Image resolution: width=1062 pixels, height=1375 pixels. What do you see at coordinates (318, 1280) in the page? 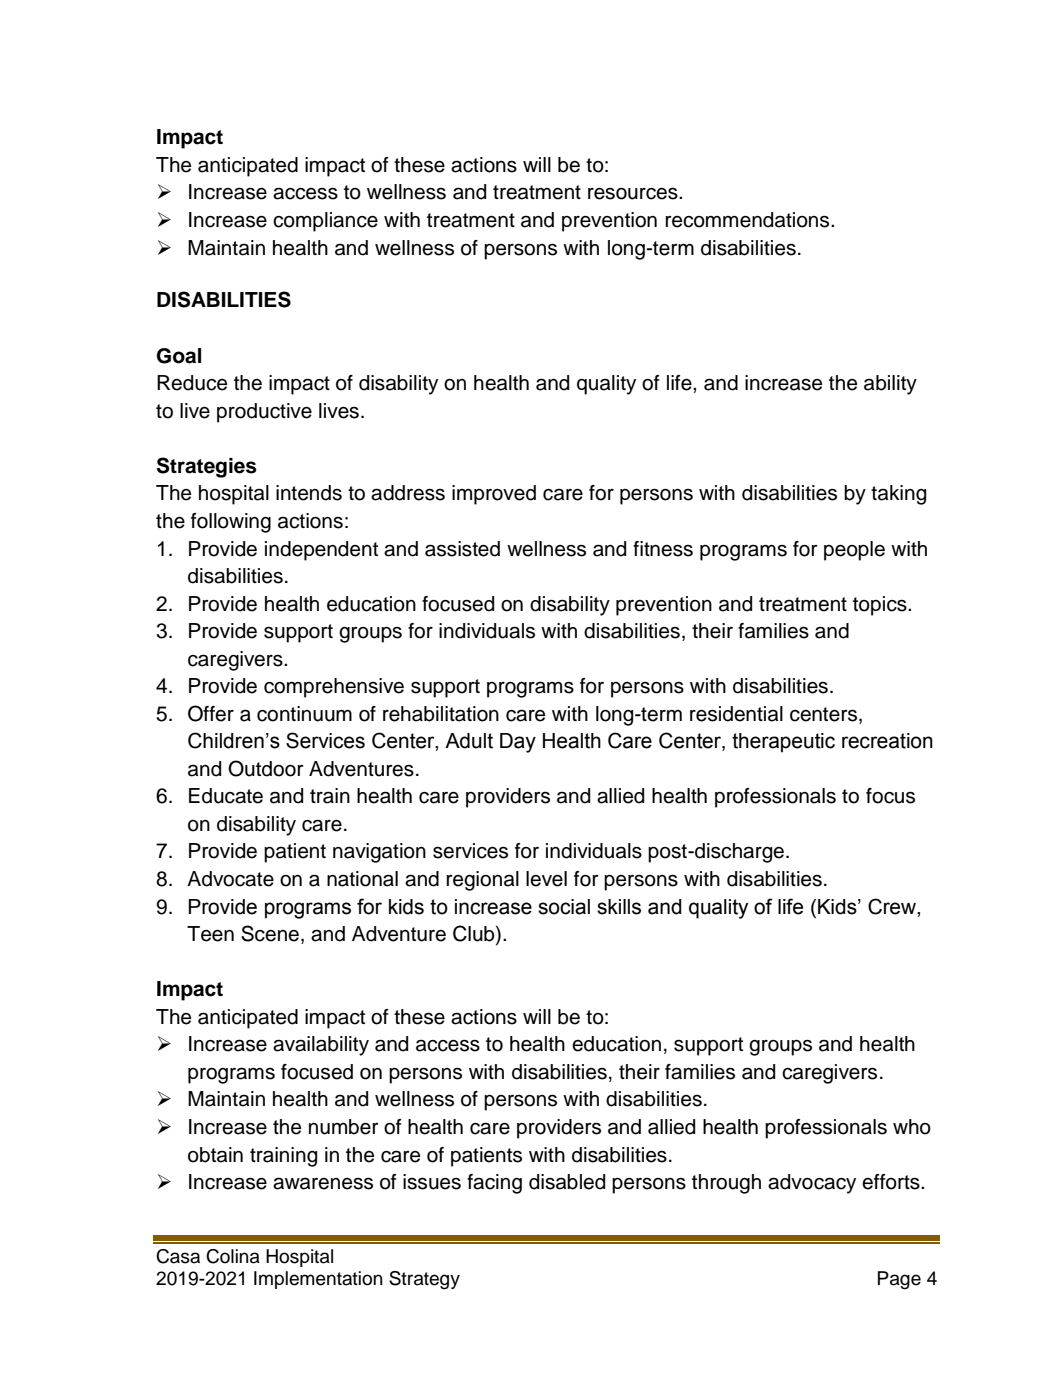
I see `Implementation` at bounding box center [318, 1280].
